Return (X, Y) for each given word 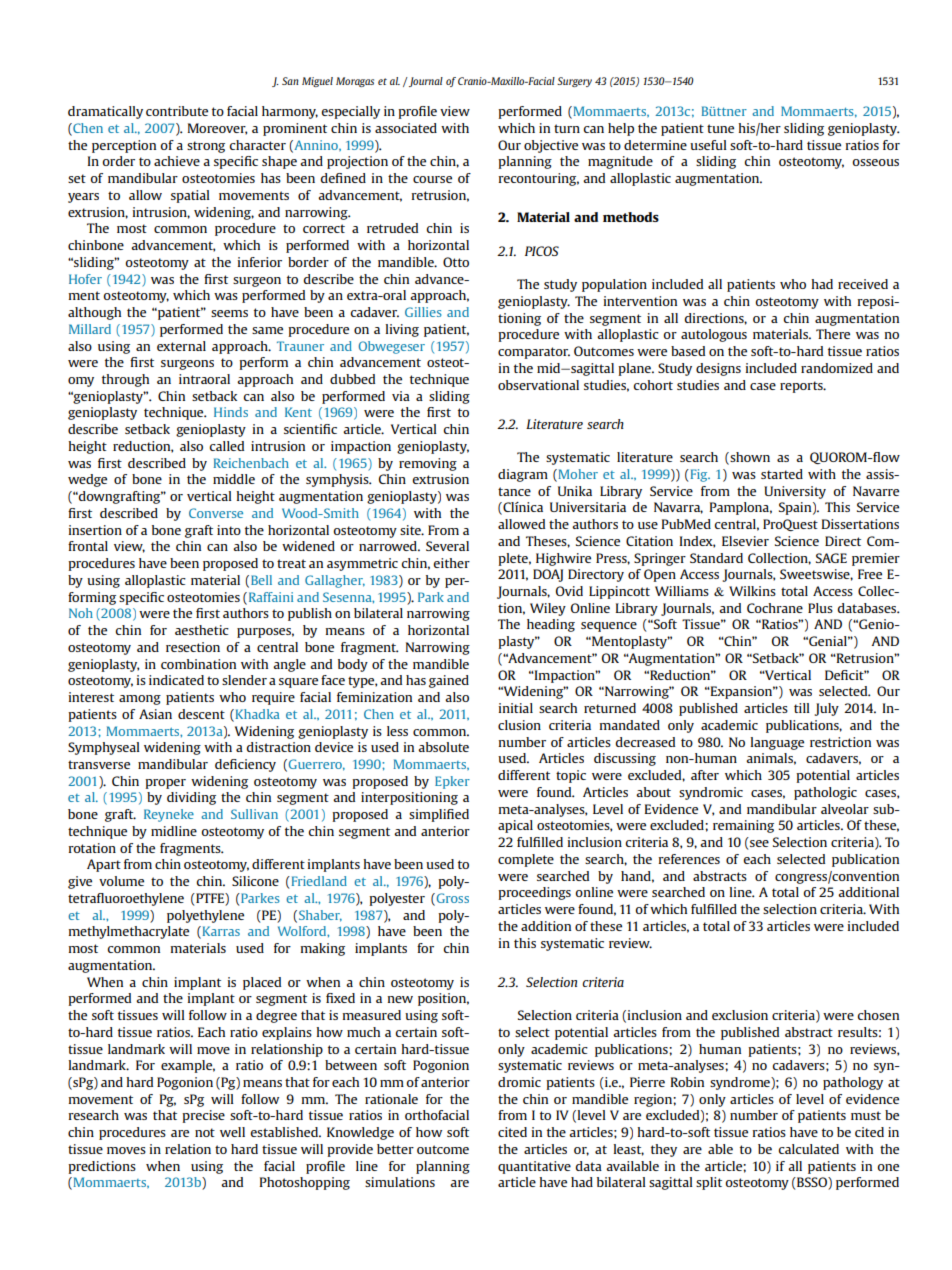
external (181, 346)
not (205, 1132)
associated (406, 128)
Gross (451, 899)
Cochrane (775, 608)
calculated (808, 1149)
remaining (743, 826)
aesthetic (202, 630)
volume (121, 881)
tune (720, 128)
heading (551, 625)
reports (802, 387)
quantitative (534, 1167)
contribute (177, 111)
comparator (534, 353)
